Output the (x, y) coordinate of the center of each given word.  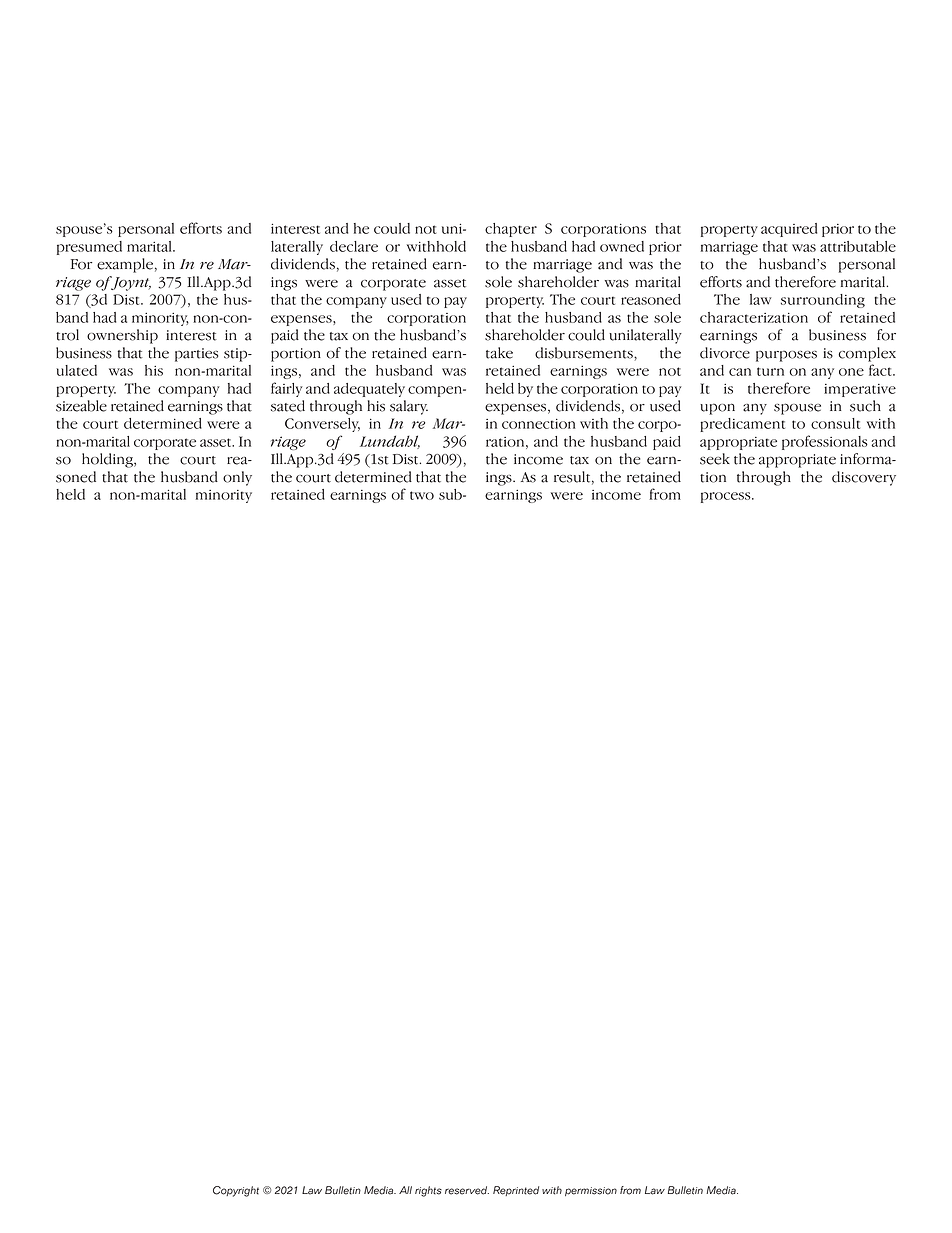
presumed (89, 248)
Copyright (236, 1191)
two (422, 495)
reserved (467, 1190)
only (237, 478)
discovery (864, 478)
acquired (789, 230)
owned (622, 246)
